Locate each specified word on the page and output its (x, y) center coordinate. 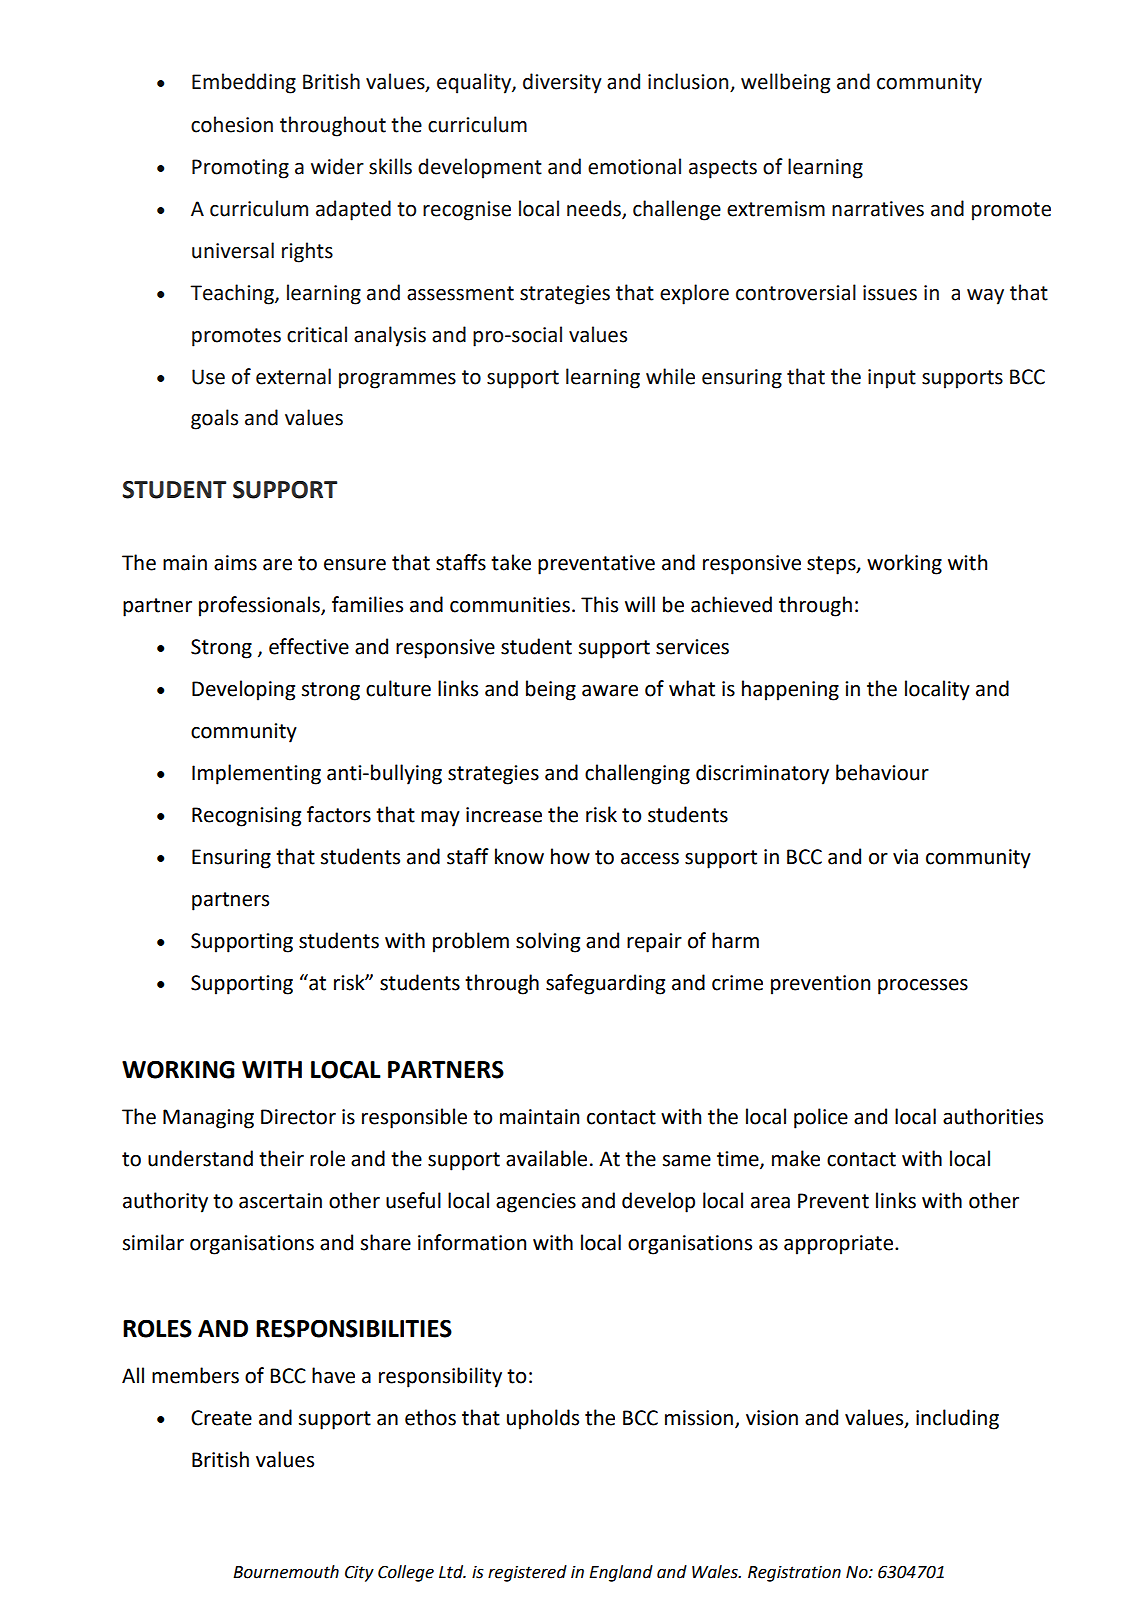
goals (214, 419)
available (546, 1158)
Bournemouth (286, 1572)
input (892, 379)
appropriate (838, 1245)
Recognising (246, 817)
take (511, 562)
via (905, 857)
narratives (878, 209)
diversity (562, 83)
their (281, 1158)
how (570, 856)
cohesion (232, 124)
